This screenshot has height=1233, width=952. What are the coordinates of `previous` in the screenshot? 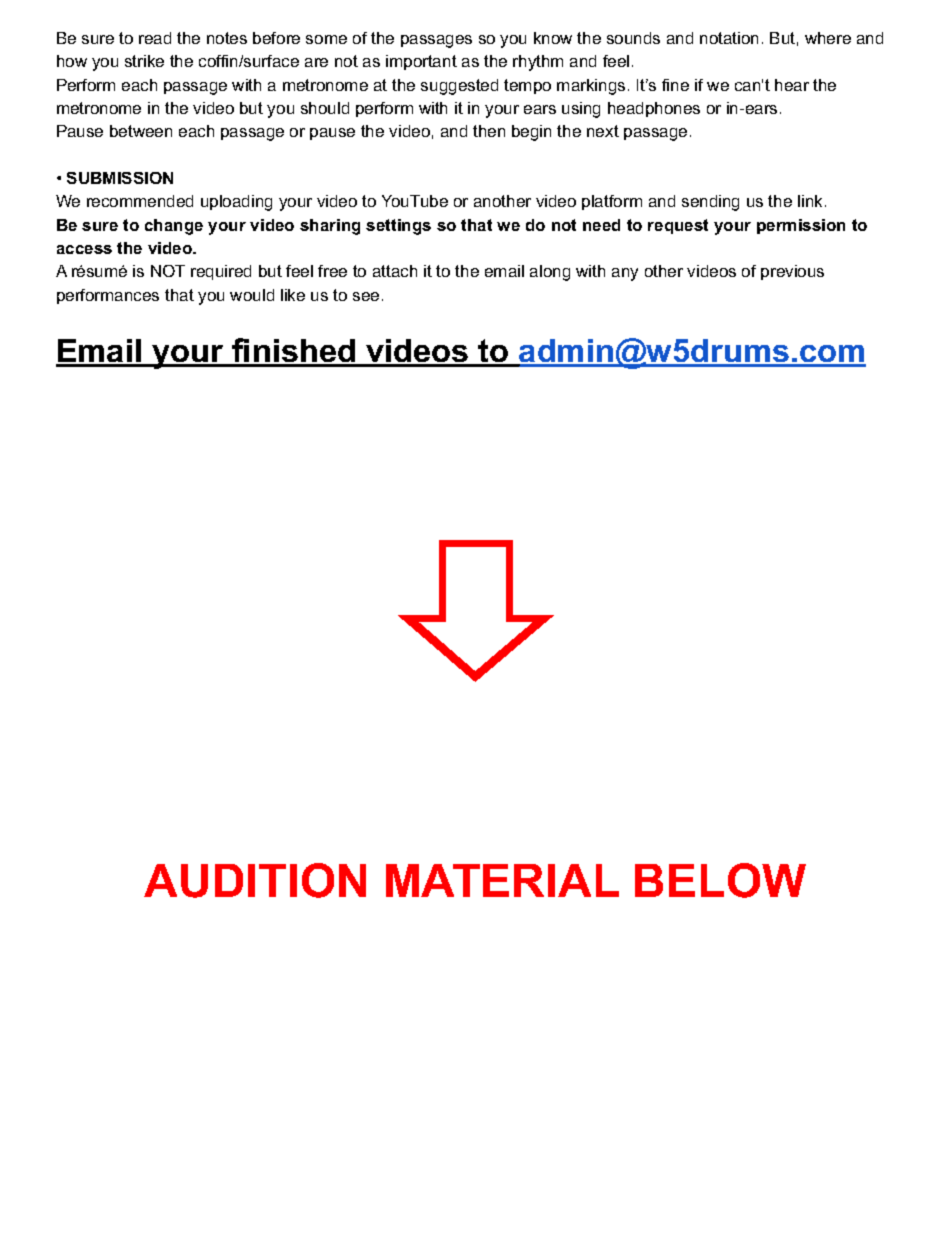 It's located at (792, 272).
